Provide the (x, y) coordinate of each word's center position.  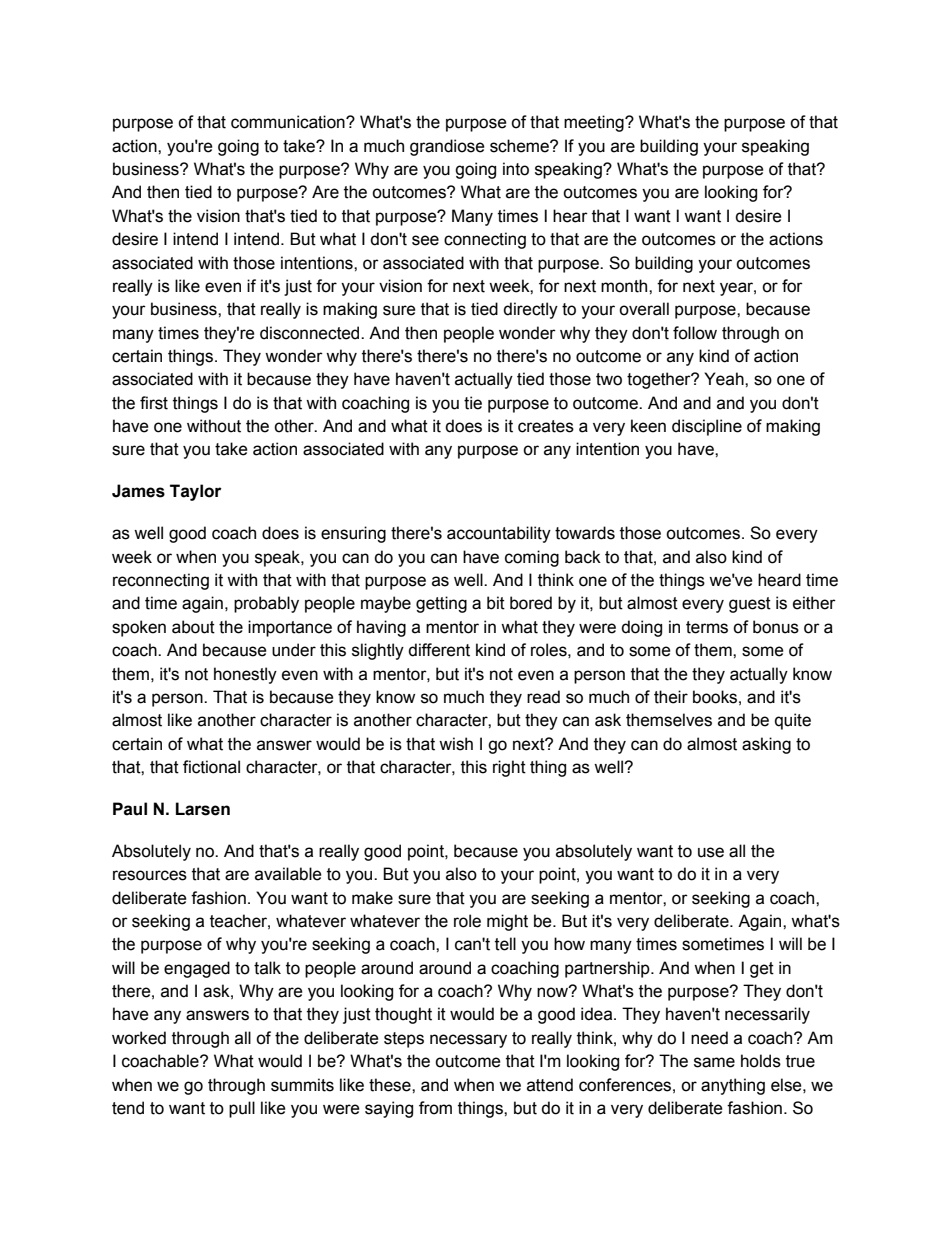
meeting (595, 123)
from (435, 1108)
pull (242, 1109)
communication (289, 122)
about (193, 627)
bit (496, 603)
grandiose (447, 147)
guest (750, 605)
